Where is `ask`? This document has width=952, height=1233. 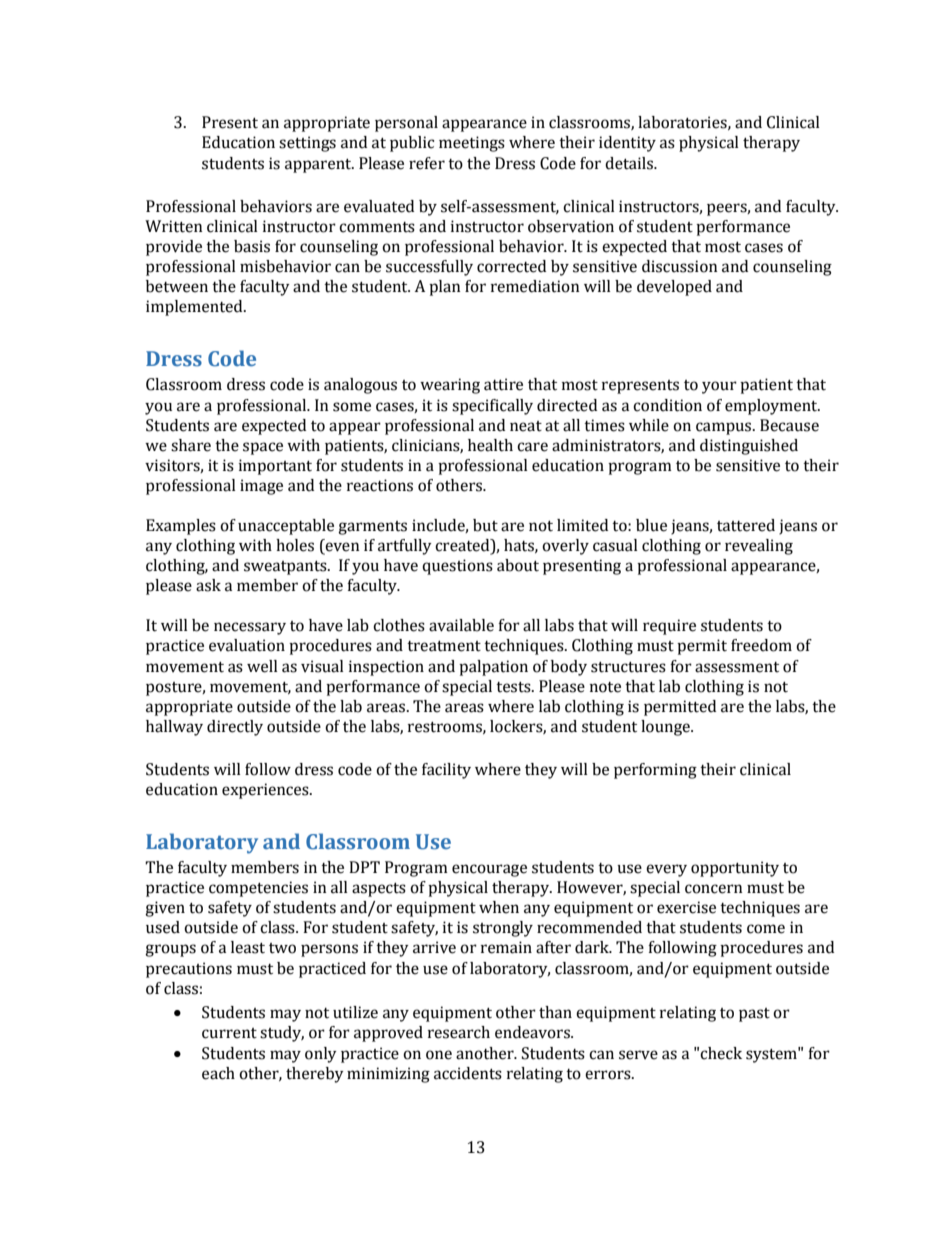 ask is located at coordinates (208, 585).
